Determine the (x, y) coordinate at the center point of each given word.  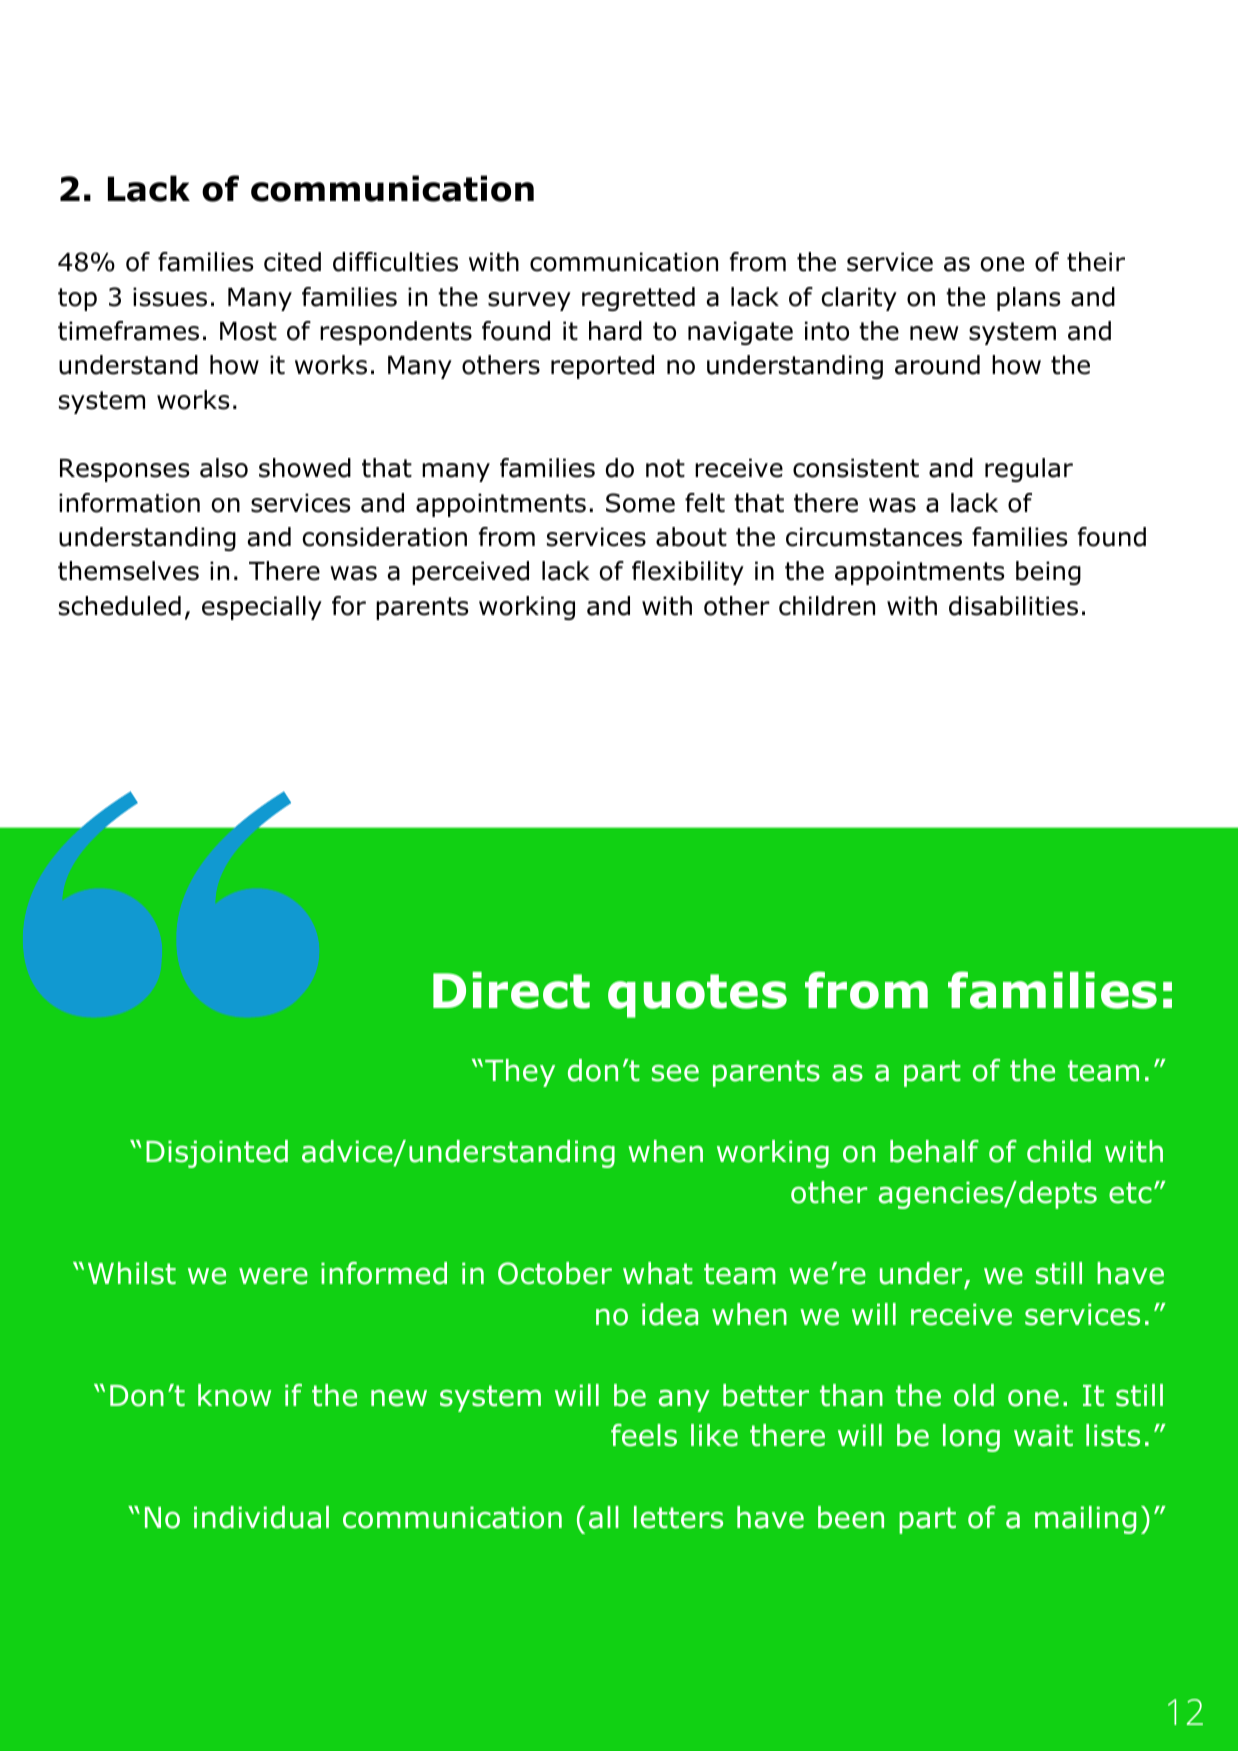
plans (1028, 299)
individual (261, 1517)
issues (170, 297)
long (971, 1438)
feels (644, 1435)
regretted (638, 299)
